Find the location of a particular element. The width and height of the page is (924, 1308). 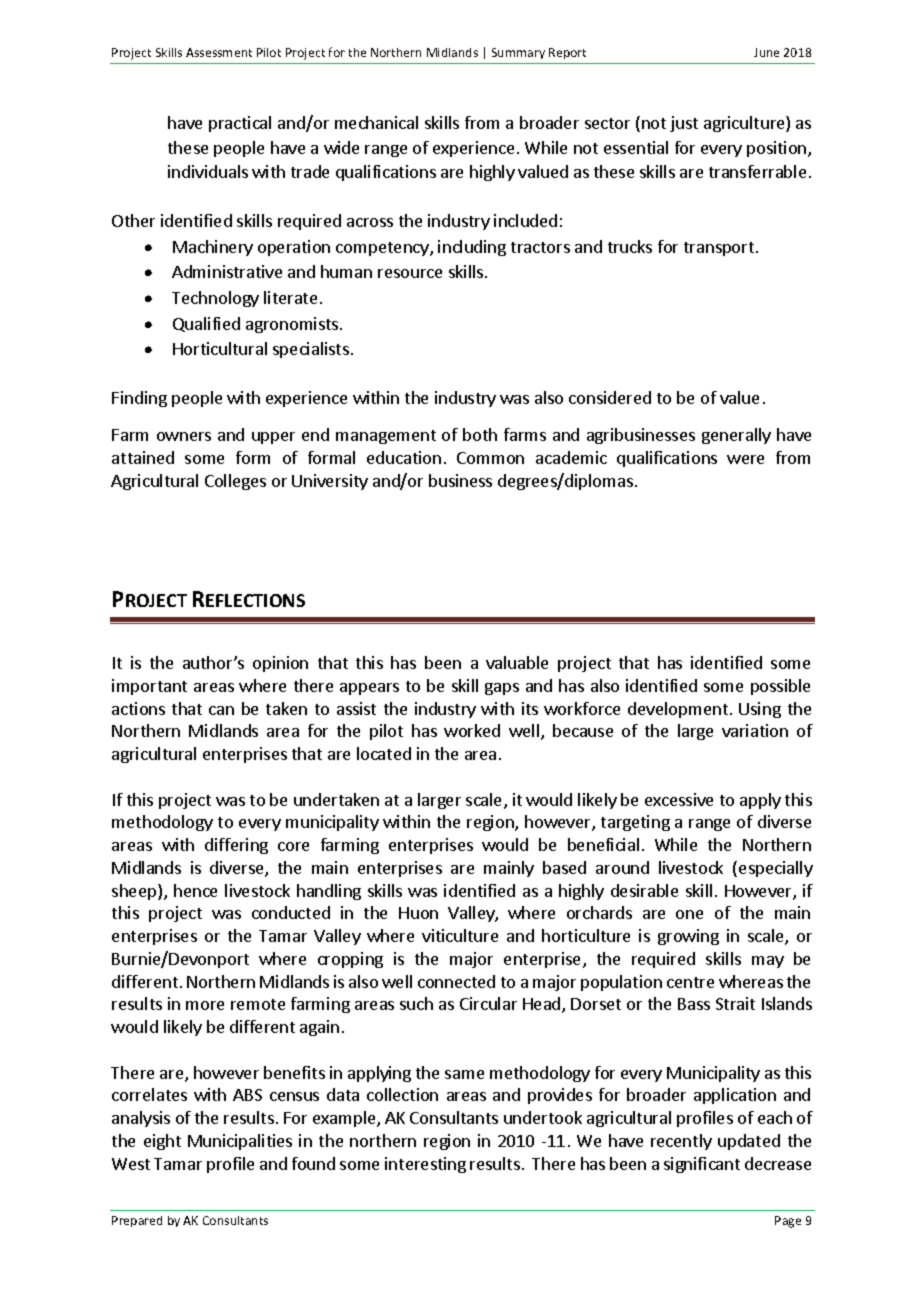

significant is located at coordinates (702, 1165).
